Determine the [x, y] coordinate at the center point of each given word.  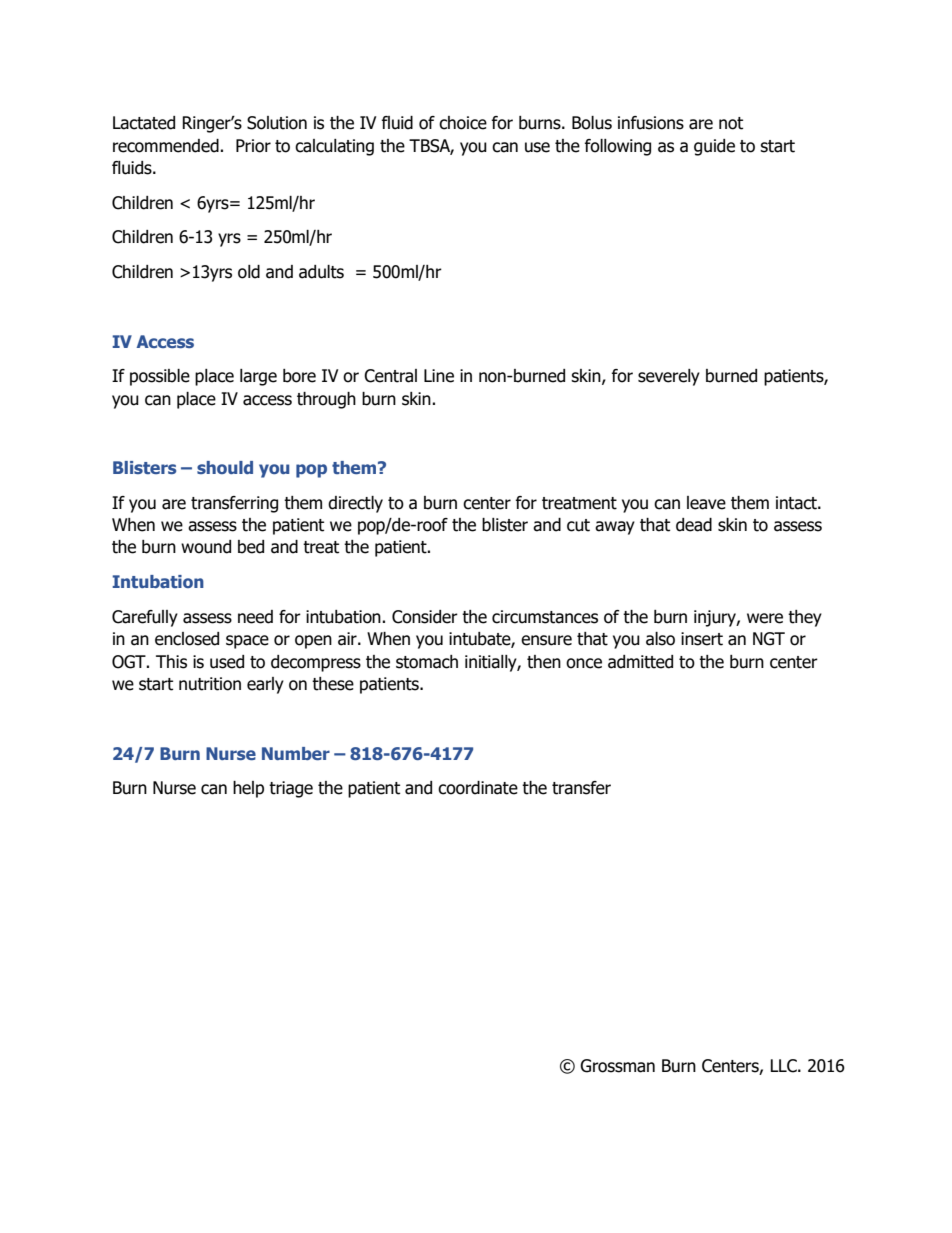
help [248, 789]
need [255, 617]
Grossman [617, 1066]
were [765, 618]
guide [714, 147]
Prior [253, 146]
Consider [425, 617]
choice [463, 123]
